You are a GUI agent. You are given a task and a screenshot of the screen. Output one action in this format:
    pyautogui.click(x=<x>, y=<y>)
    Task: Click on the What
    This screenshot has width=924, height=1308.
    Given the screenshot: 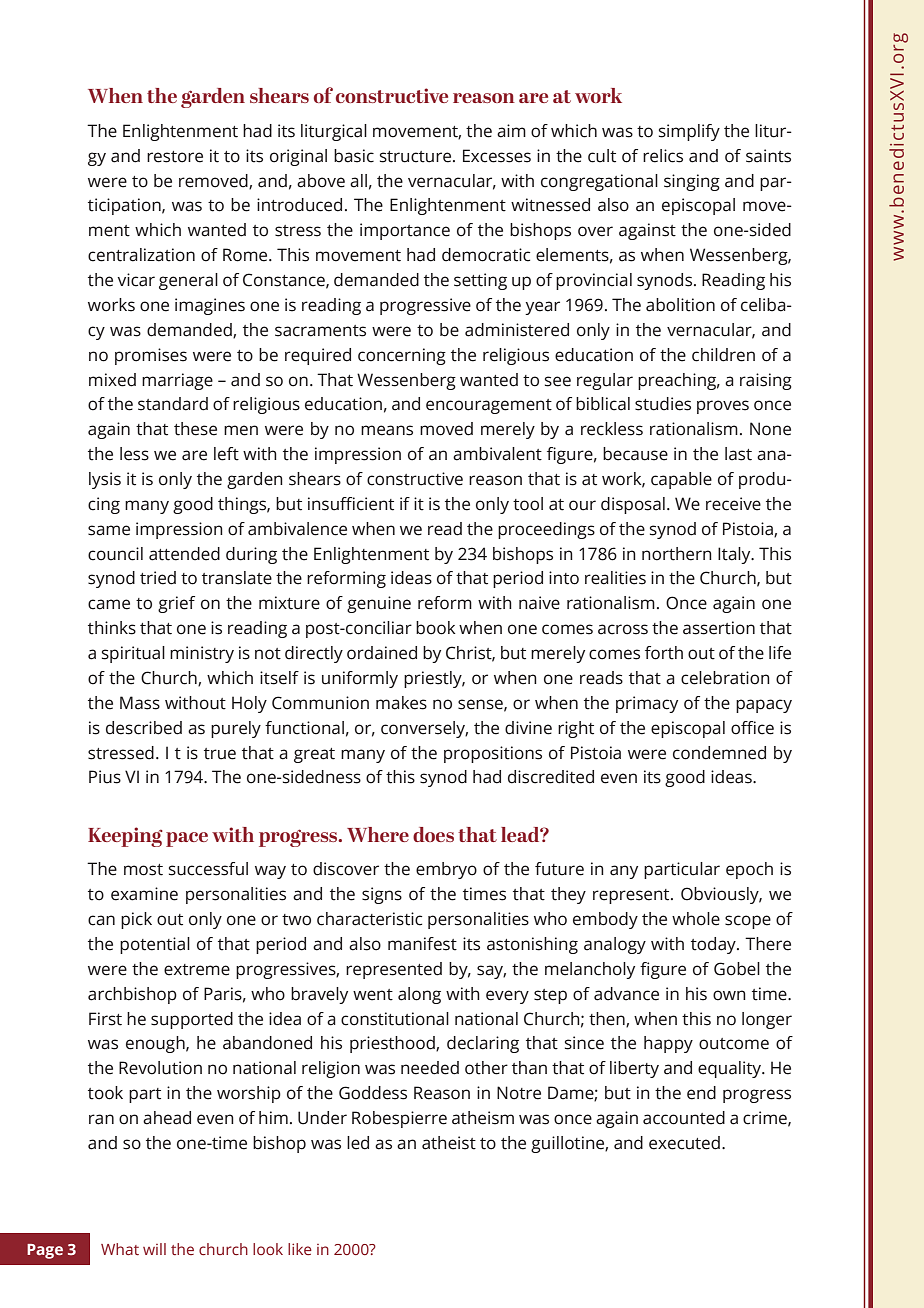 What is the action you would take?
    pyautogui.click(x=120, y=1249)
